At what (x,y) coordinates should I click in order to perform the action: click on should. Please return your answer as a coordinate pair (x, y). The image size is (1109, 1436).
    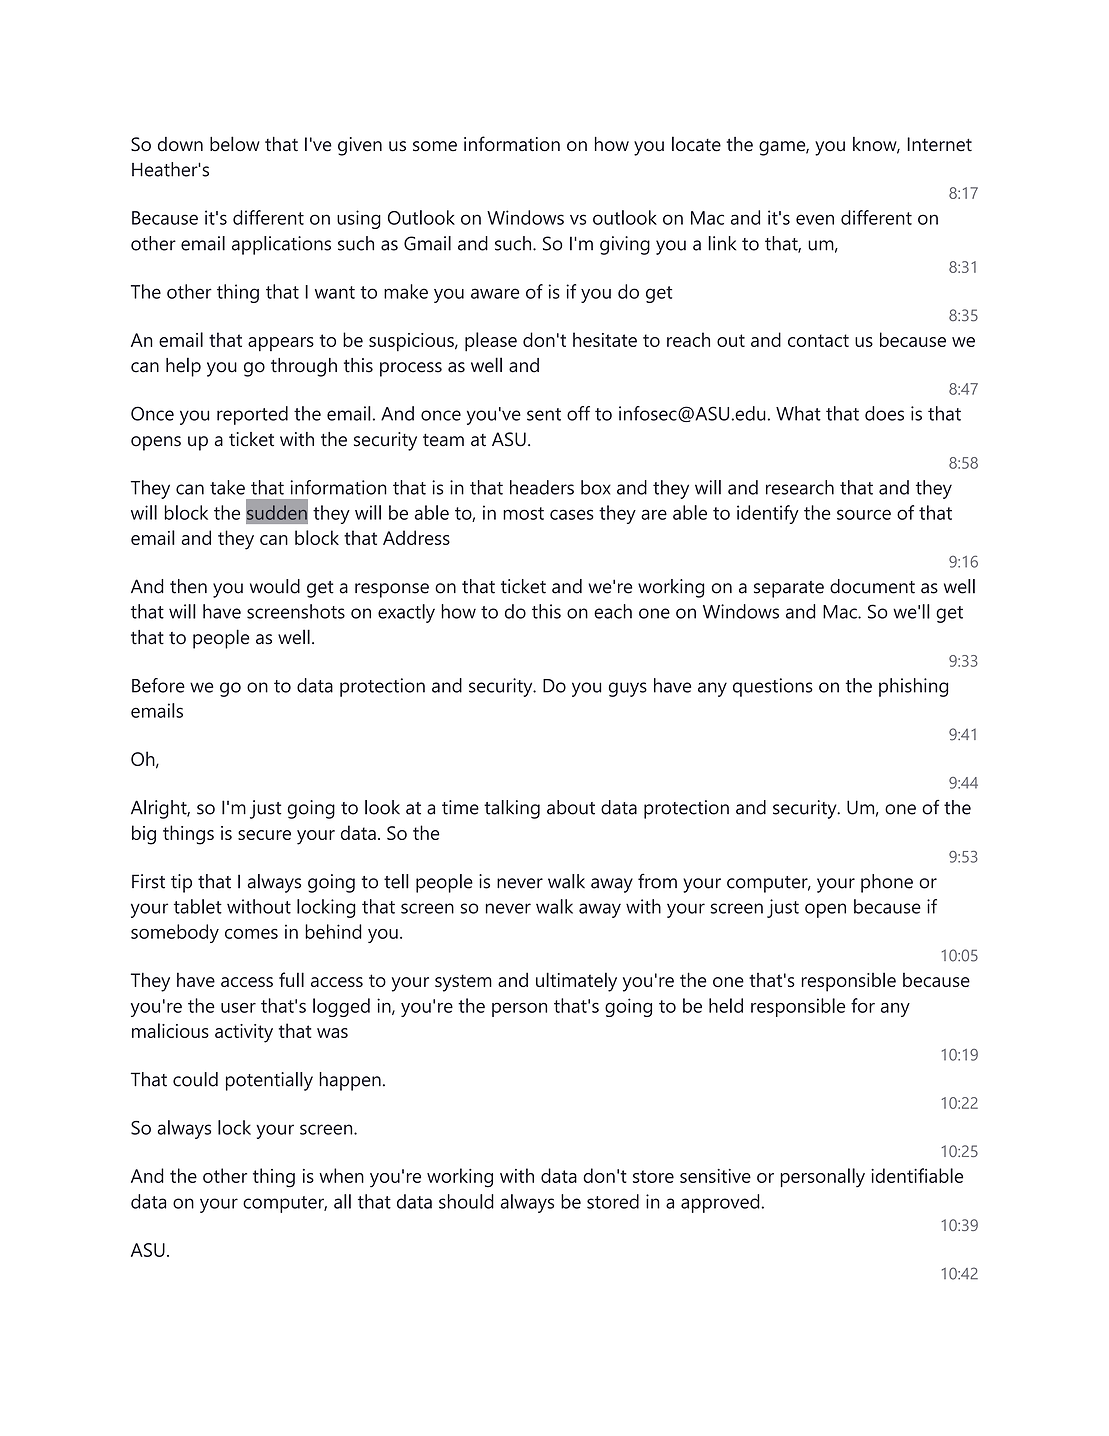
    Looking at the image, I should click on (466, 1201).
